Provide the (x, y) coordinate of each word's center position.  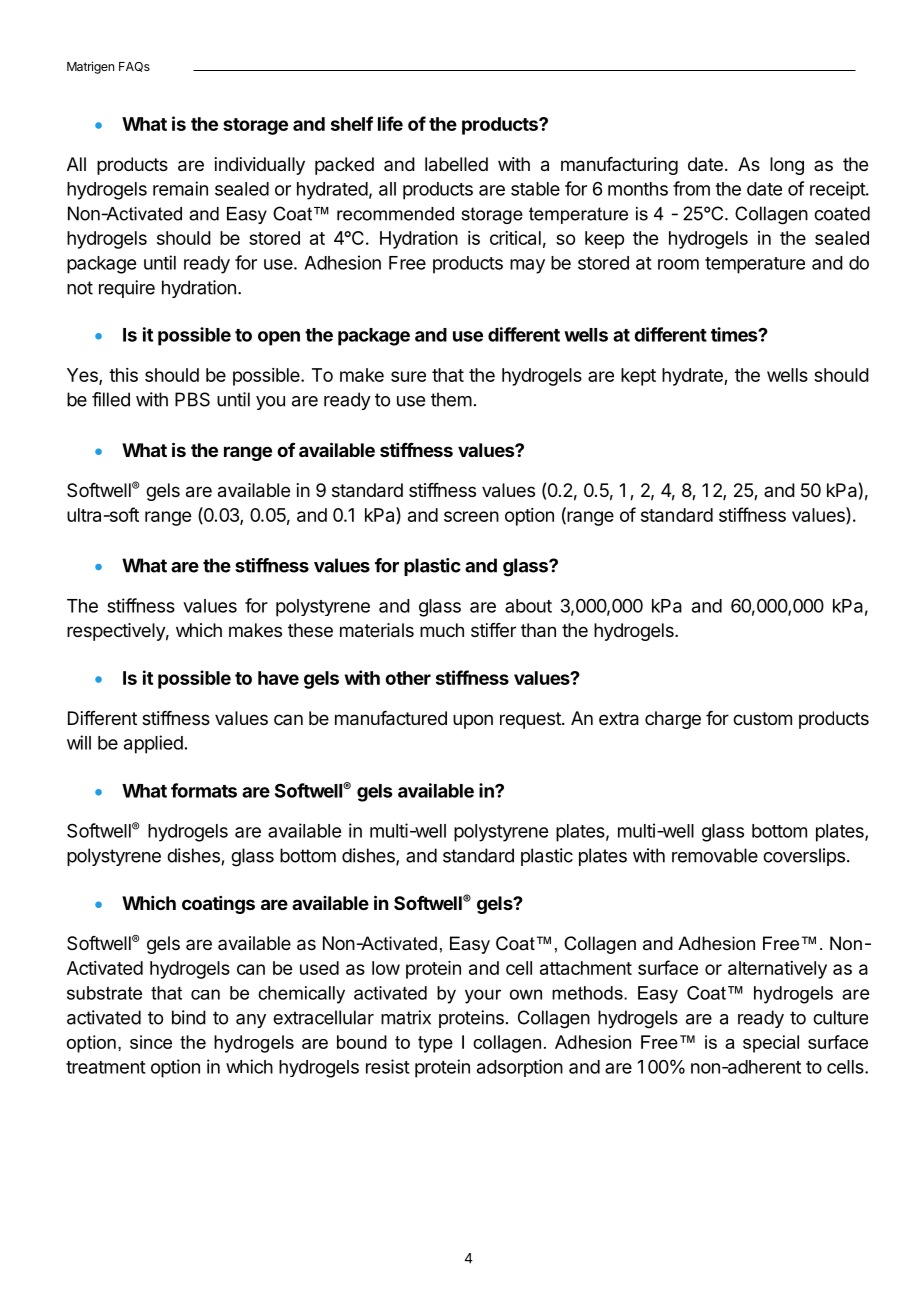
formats (204, 790)
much (442, 630)
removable (715, 855)
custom (762, 718)
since (151, 1042)
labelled (456, 164)
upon (473, 721)
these (310, 630)
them (451, 399)
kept (638, 377)
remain (180, 188)
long (787, 166)
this (123, 375)
